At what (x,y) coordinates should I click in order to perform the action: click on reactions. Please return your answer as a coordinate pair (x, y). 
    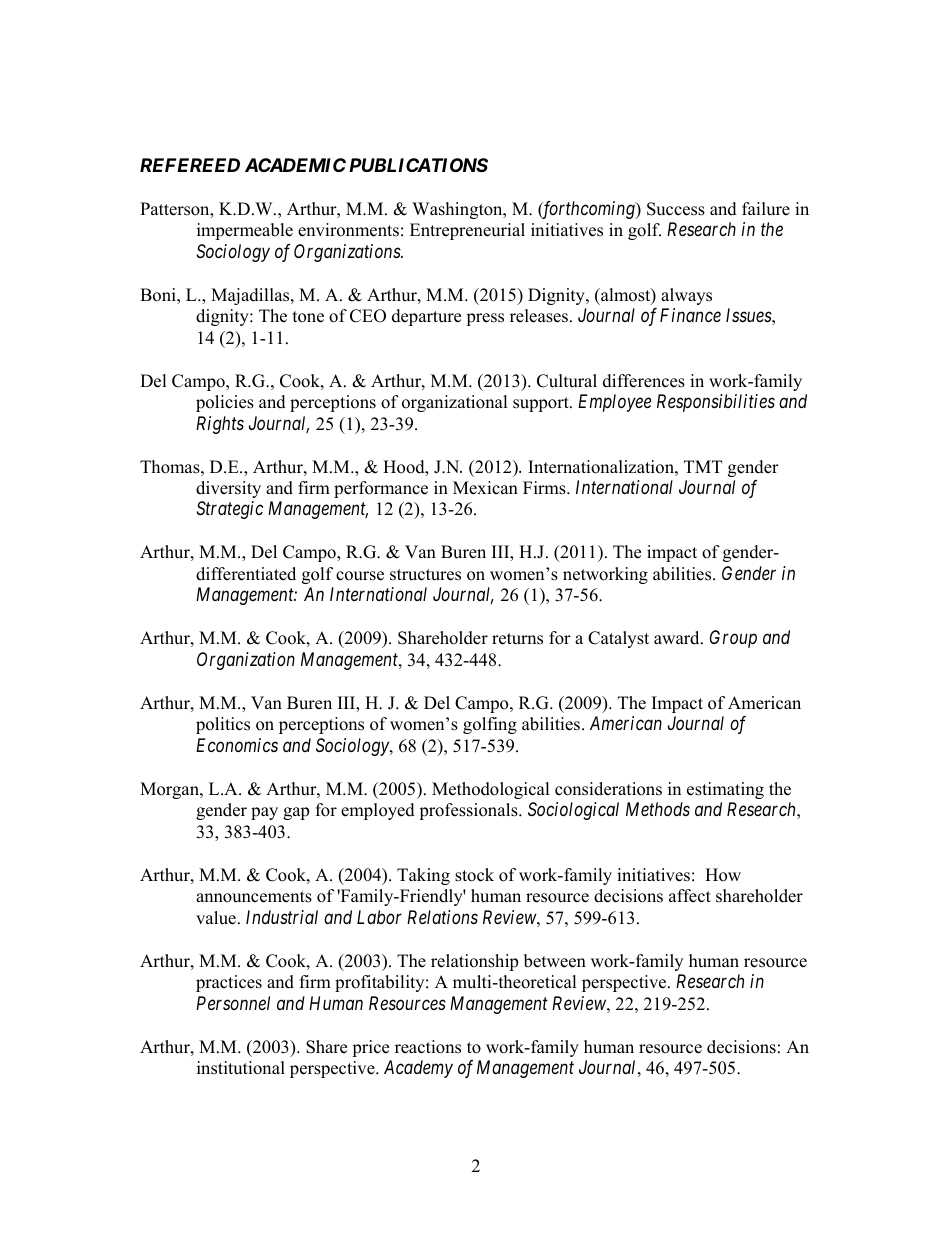
    Looking at the image, I should click on (428, 1047).
